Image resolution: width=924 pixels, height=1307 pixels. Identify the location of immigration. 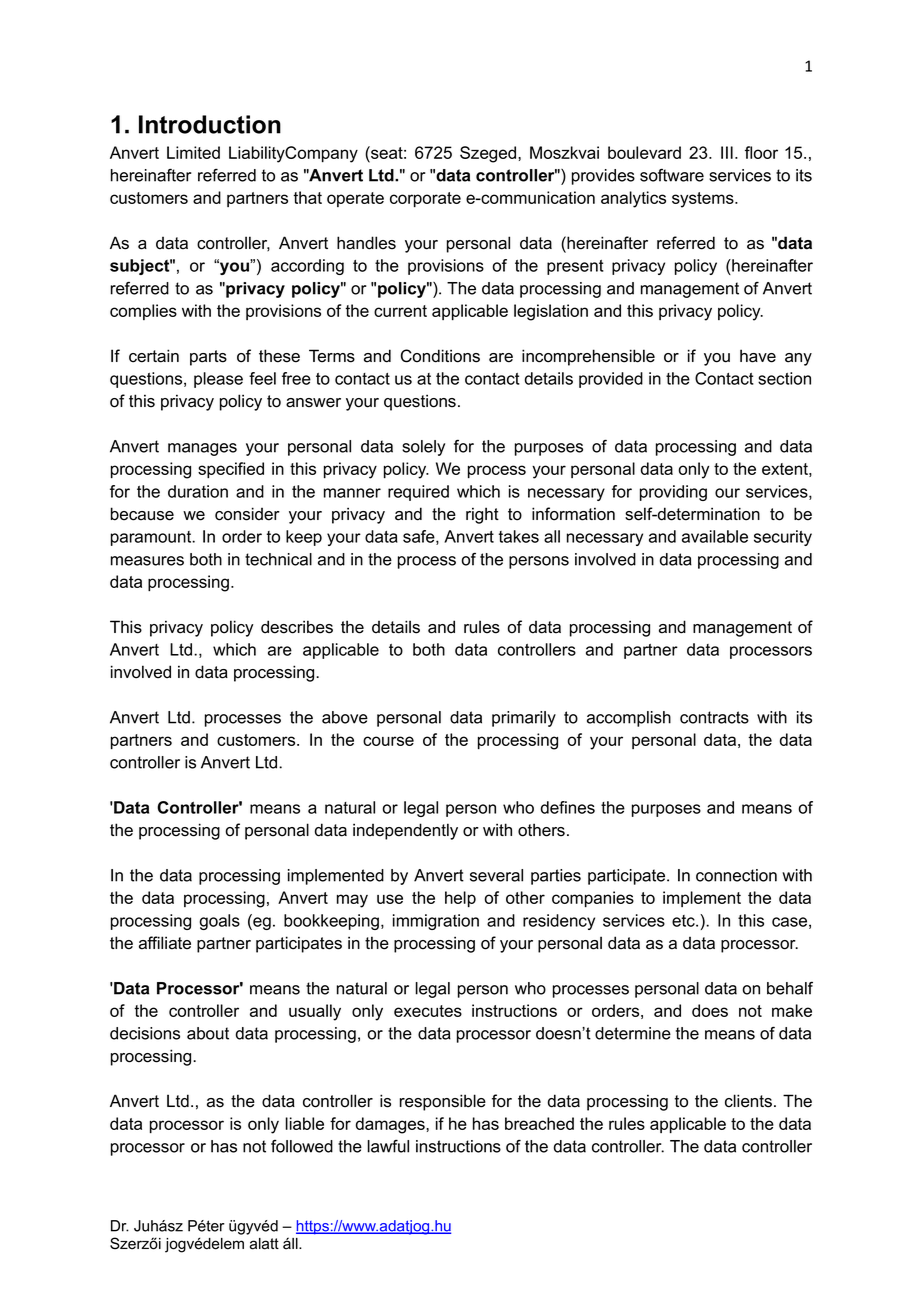
(436, 922).
